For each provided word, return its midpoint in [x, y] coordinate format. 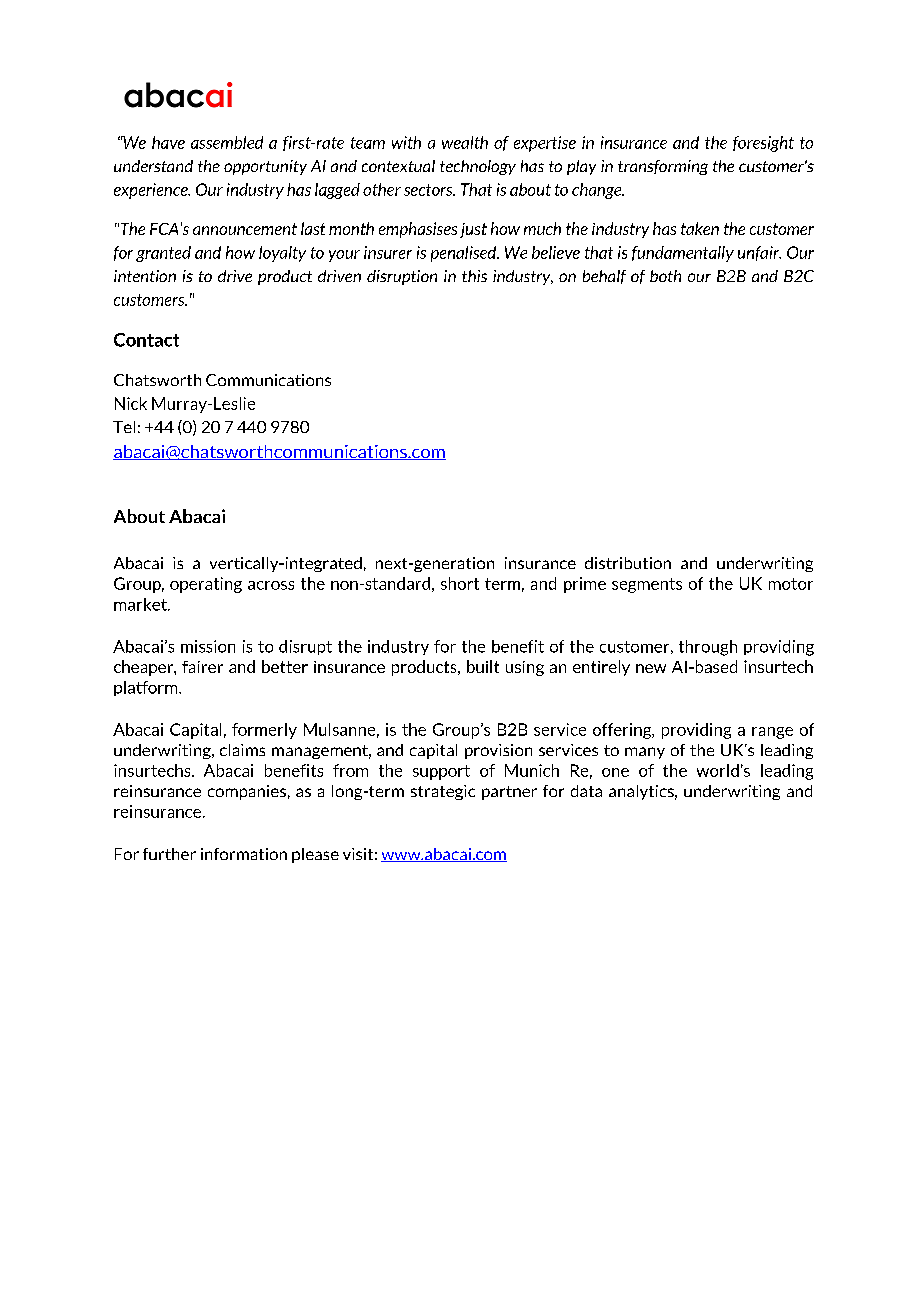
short [460, 583]
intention [145, 276]
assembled [227, 142]
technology [478, 167]
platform [147, 688]
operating [206, 585]
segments [647, 585]
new [651, 668]
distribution [628, 563]
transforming [663, 167]
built [483, 666]
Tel [124, 427]
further [169, 854]
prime [585, 585]
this [474, 276]
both [665, 276]
